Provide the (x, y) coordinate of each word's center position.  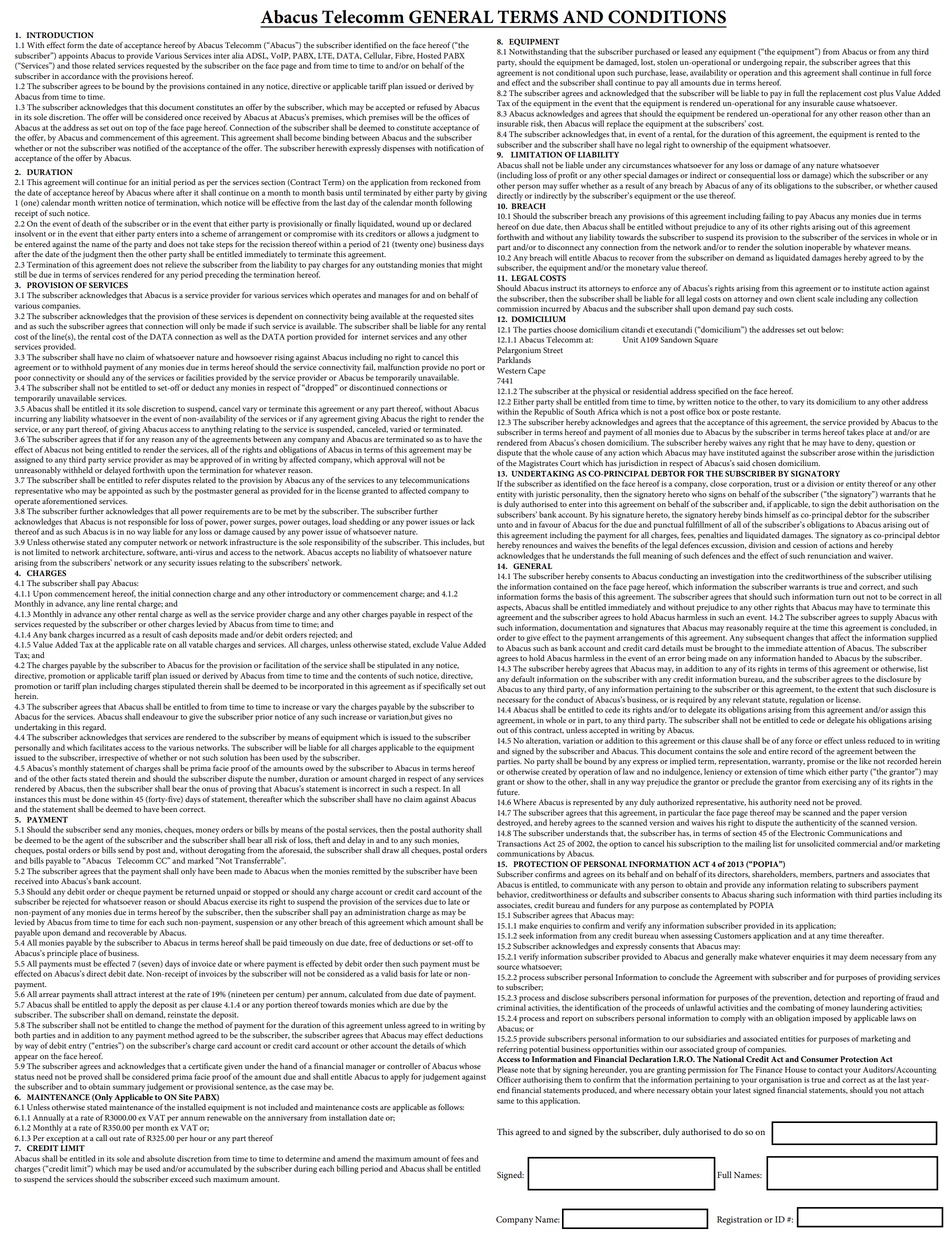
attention (820, 648)
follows (451, 1107)
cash (179, 633)
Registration (739, 1220)
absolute (161, 1158)
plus (886, 94)
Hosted (429, 55)
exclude (426, 644)
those (81, 65)
